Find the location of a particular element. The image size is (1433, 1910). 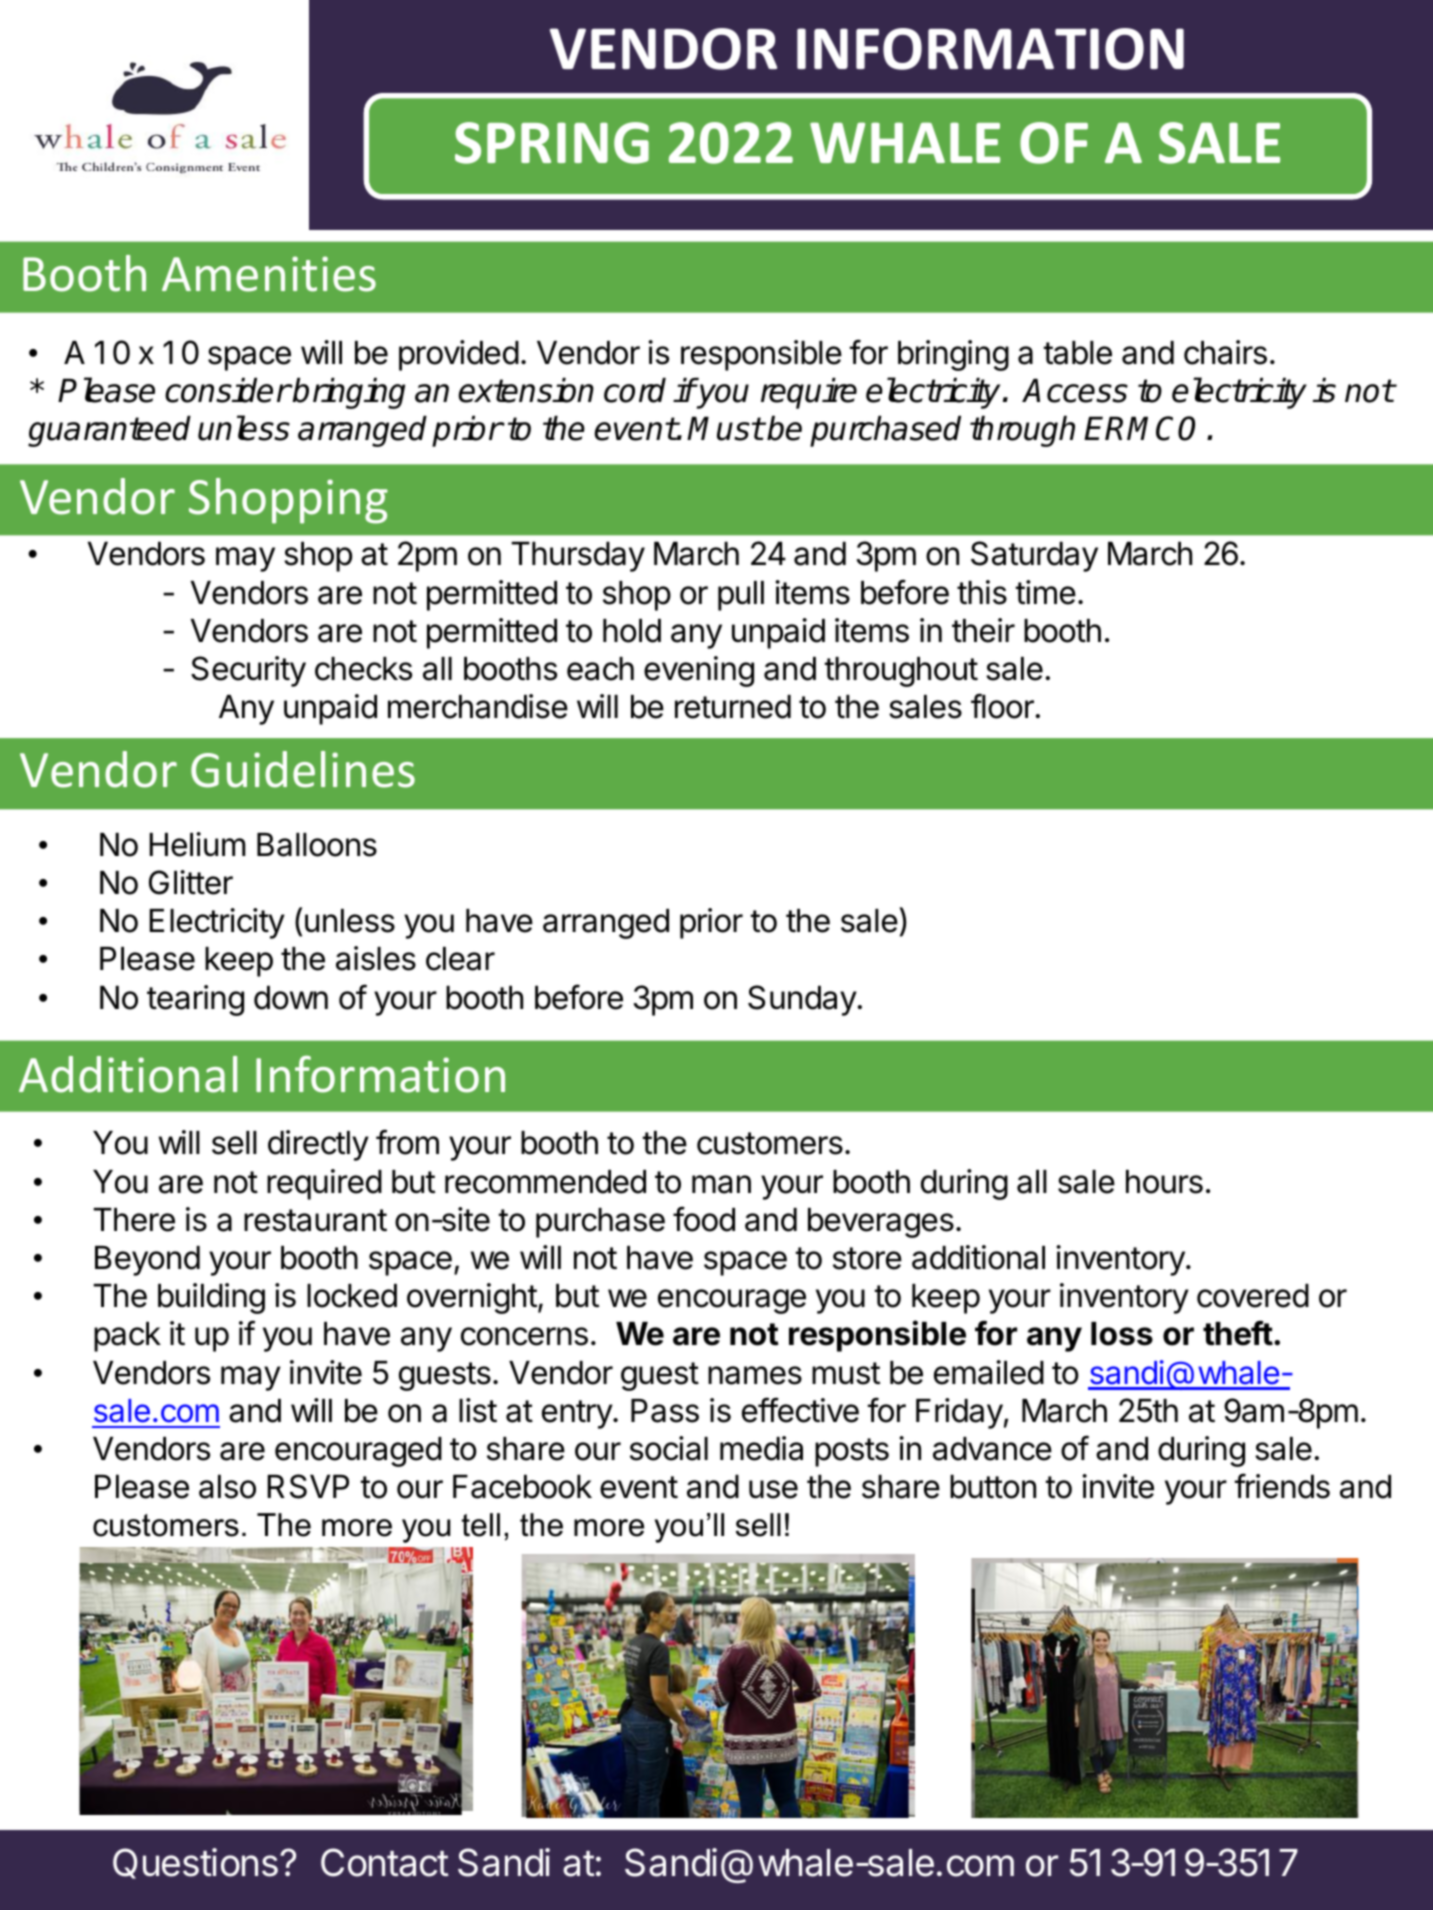

also is located at coordinates (227, 1486).
